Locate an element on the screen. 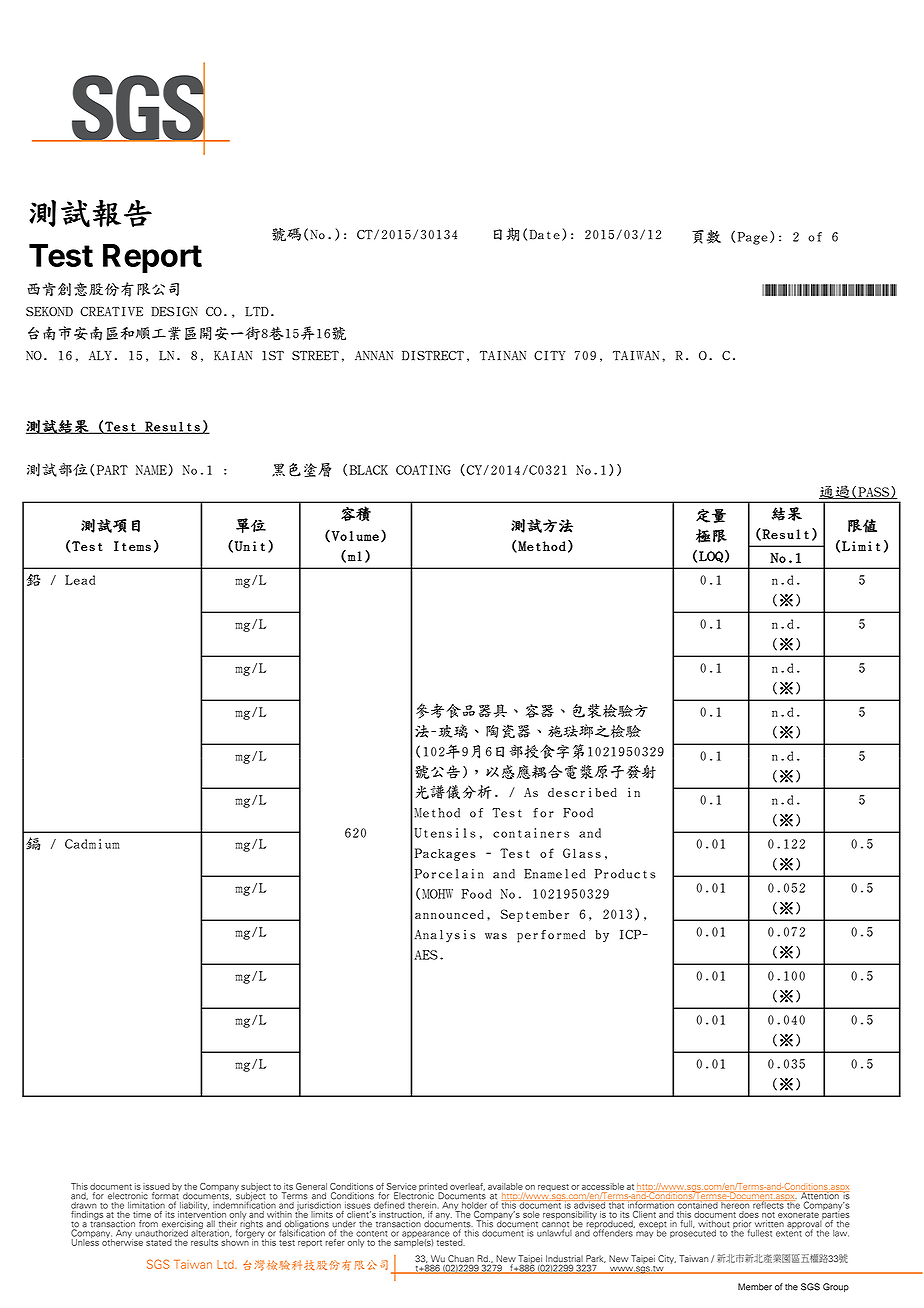 This screenshot has width=924, height=1308. ANNAN is located at coordinates (374, 356).
